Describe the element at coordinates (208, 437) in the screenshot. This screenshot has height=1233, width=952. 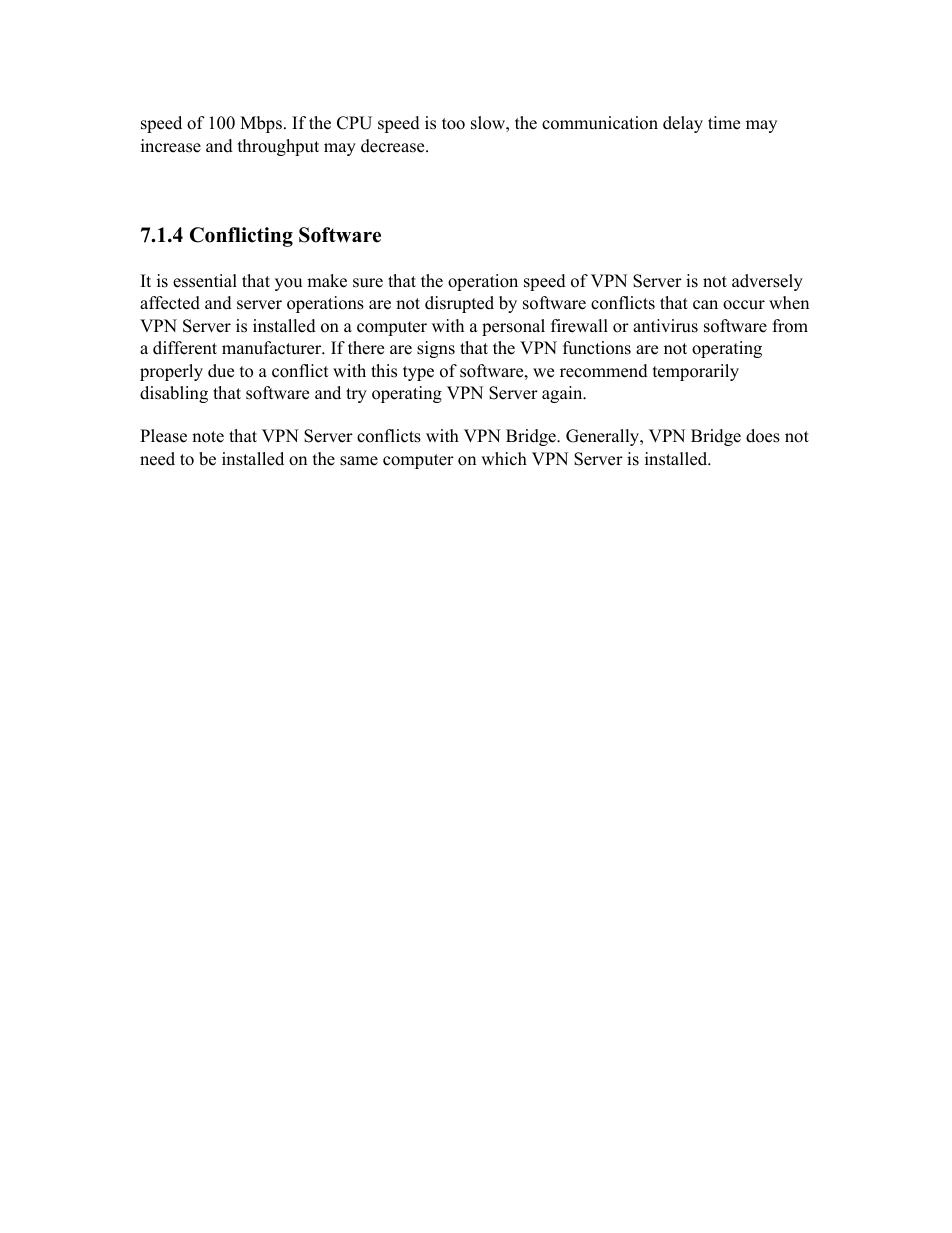
I see `note` at that location.
